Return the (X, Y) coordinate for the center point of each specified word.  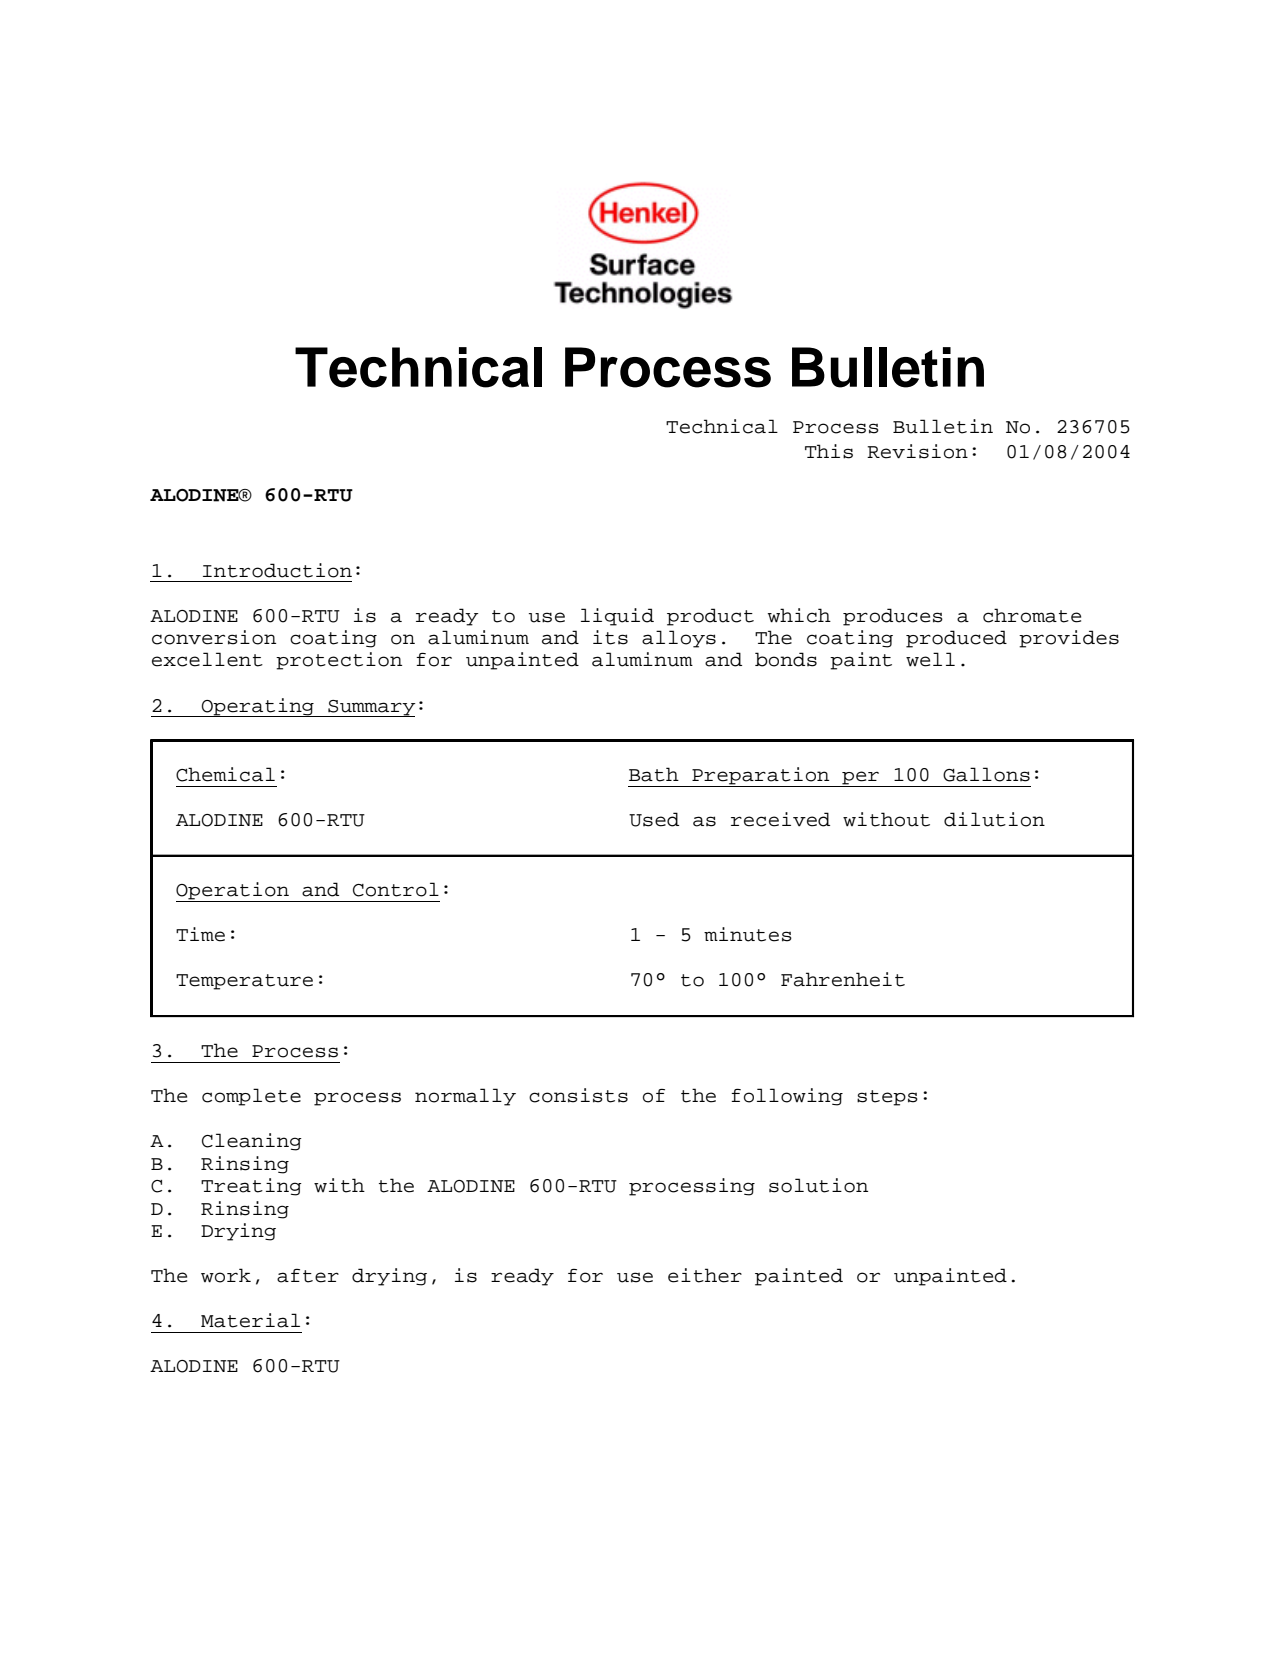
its (610, 637)
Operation (233, 892)
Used (654, 819)
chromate (1032, 615)
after (308, 1276)
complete (251, 1097)
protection (339, 661)
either (705, 1275)
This (829, 451)
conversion (214, 637)
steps (887, 1098)
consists (578, 1095)
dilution (994, 819)
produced (956, 639)
